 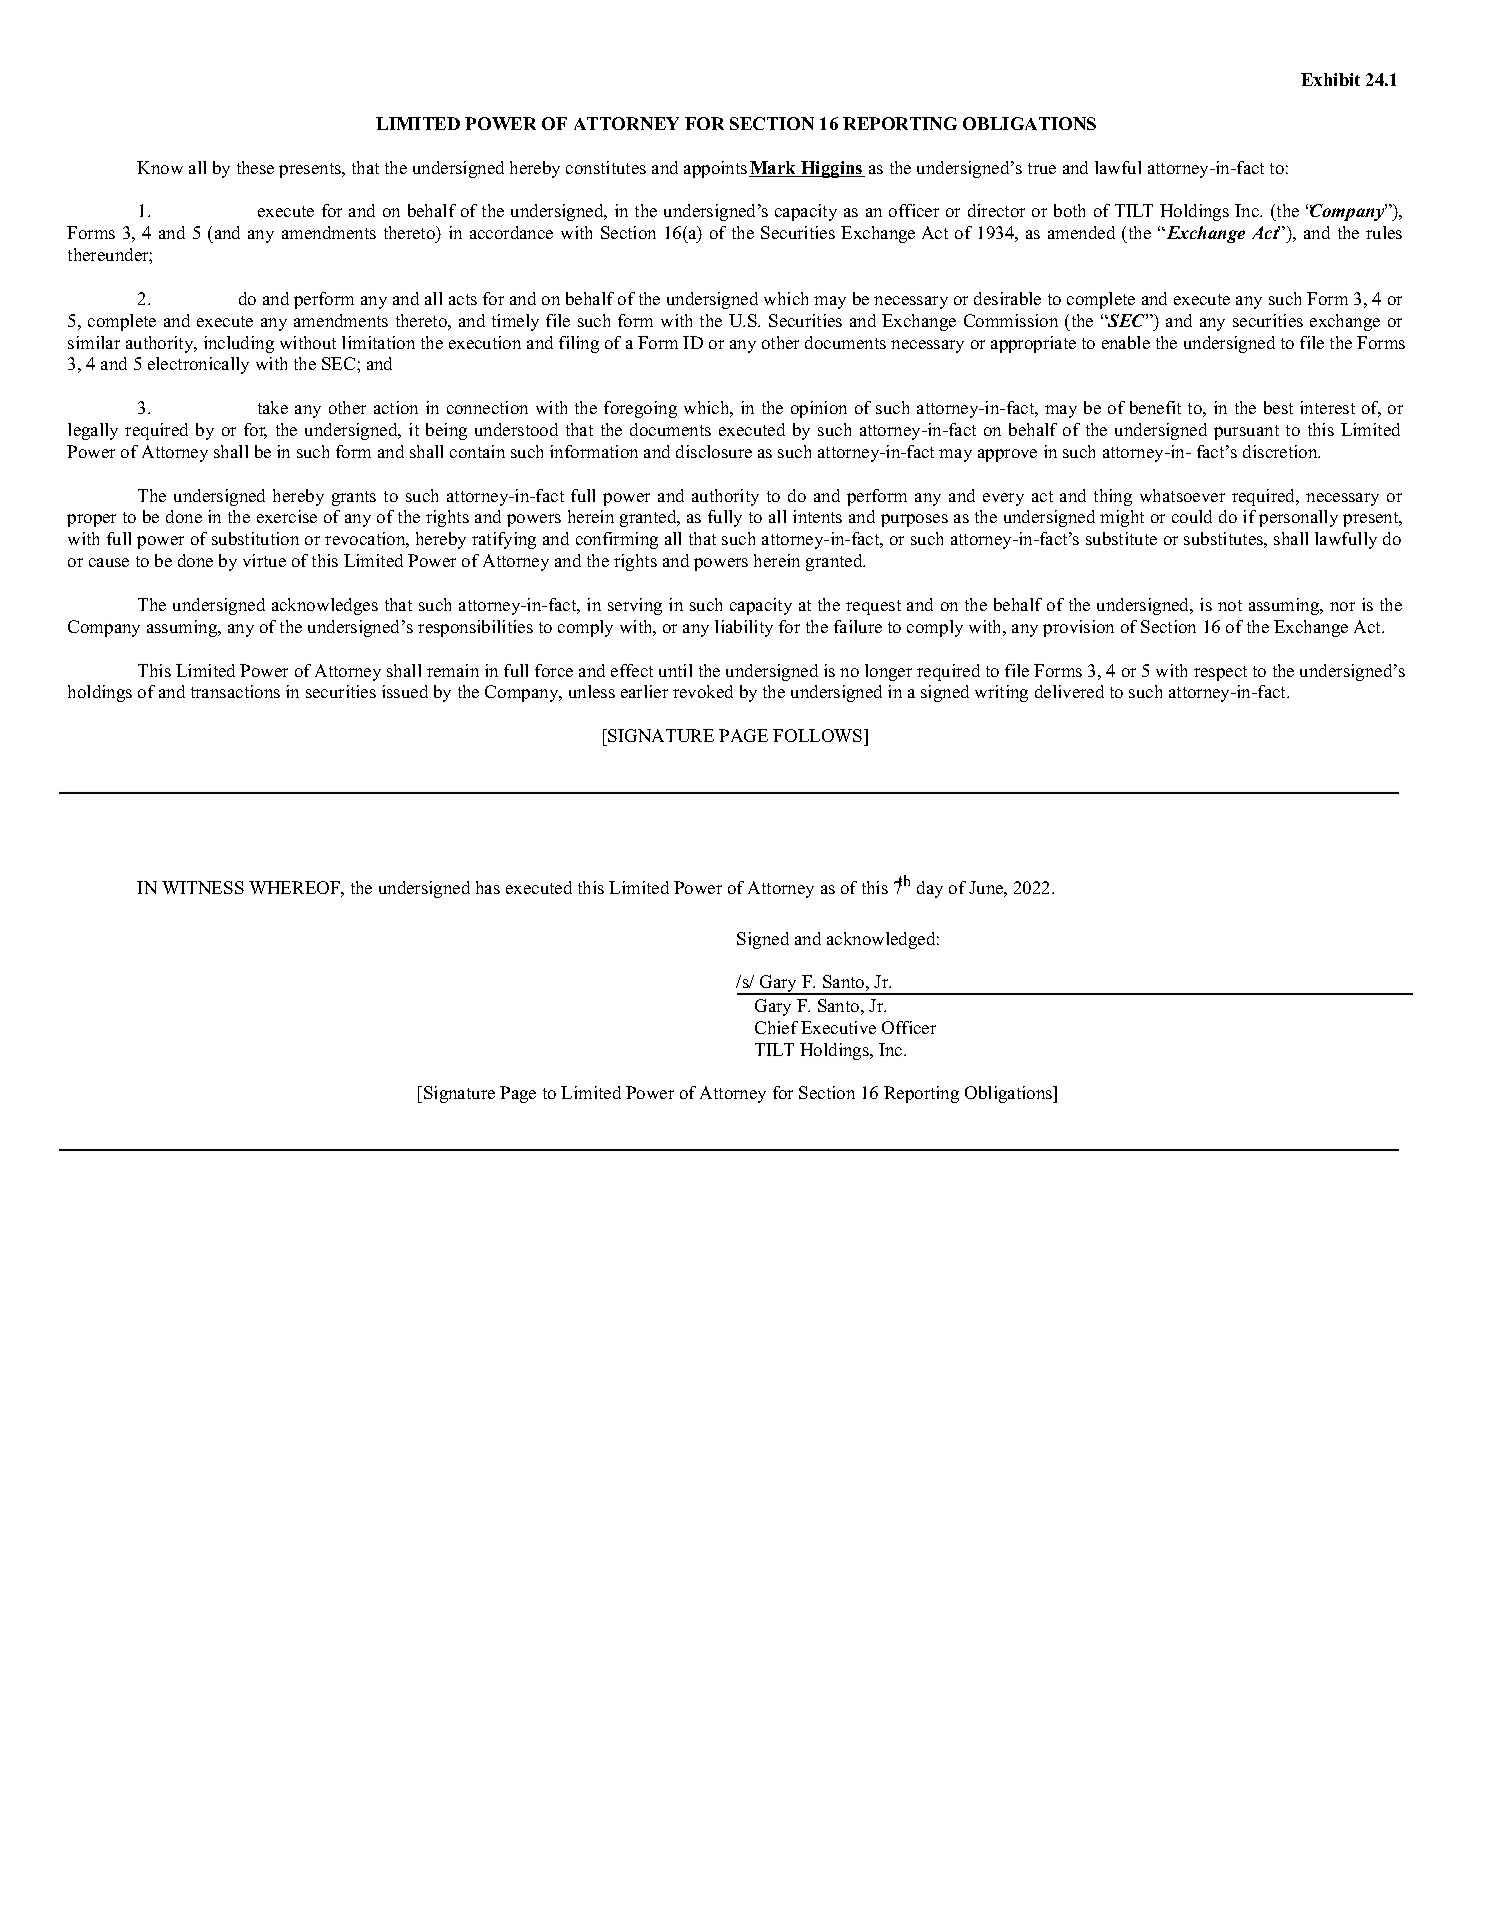 I want to click on issued, so click(x=405, y=691).
